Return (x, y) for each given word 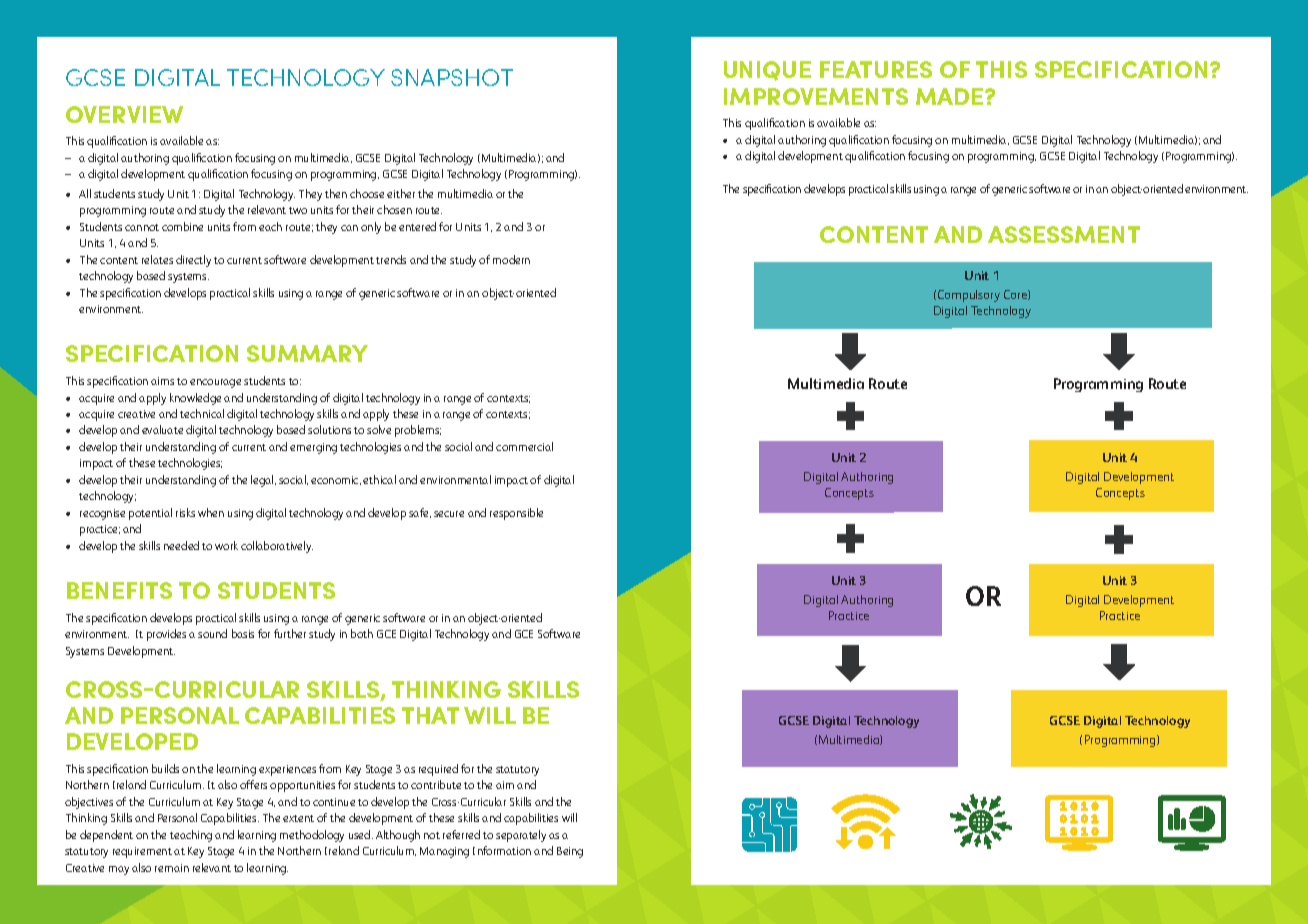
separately (521, 836)
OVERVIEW (124, 114)
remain (172, 868)
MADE (949, 96)
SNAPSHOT (452, 77)
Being (570, 852)
